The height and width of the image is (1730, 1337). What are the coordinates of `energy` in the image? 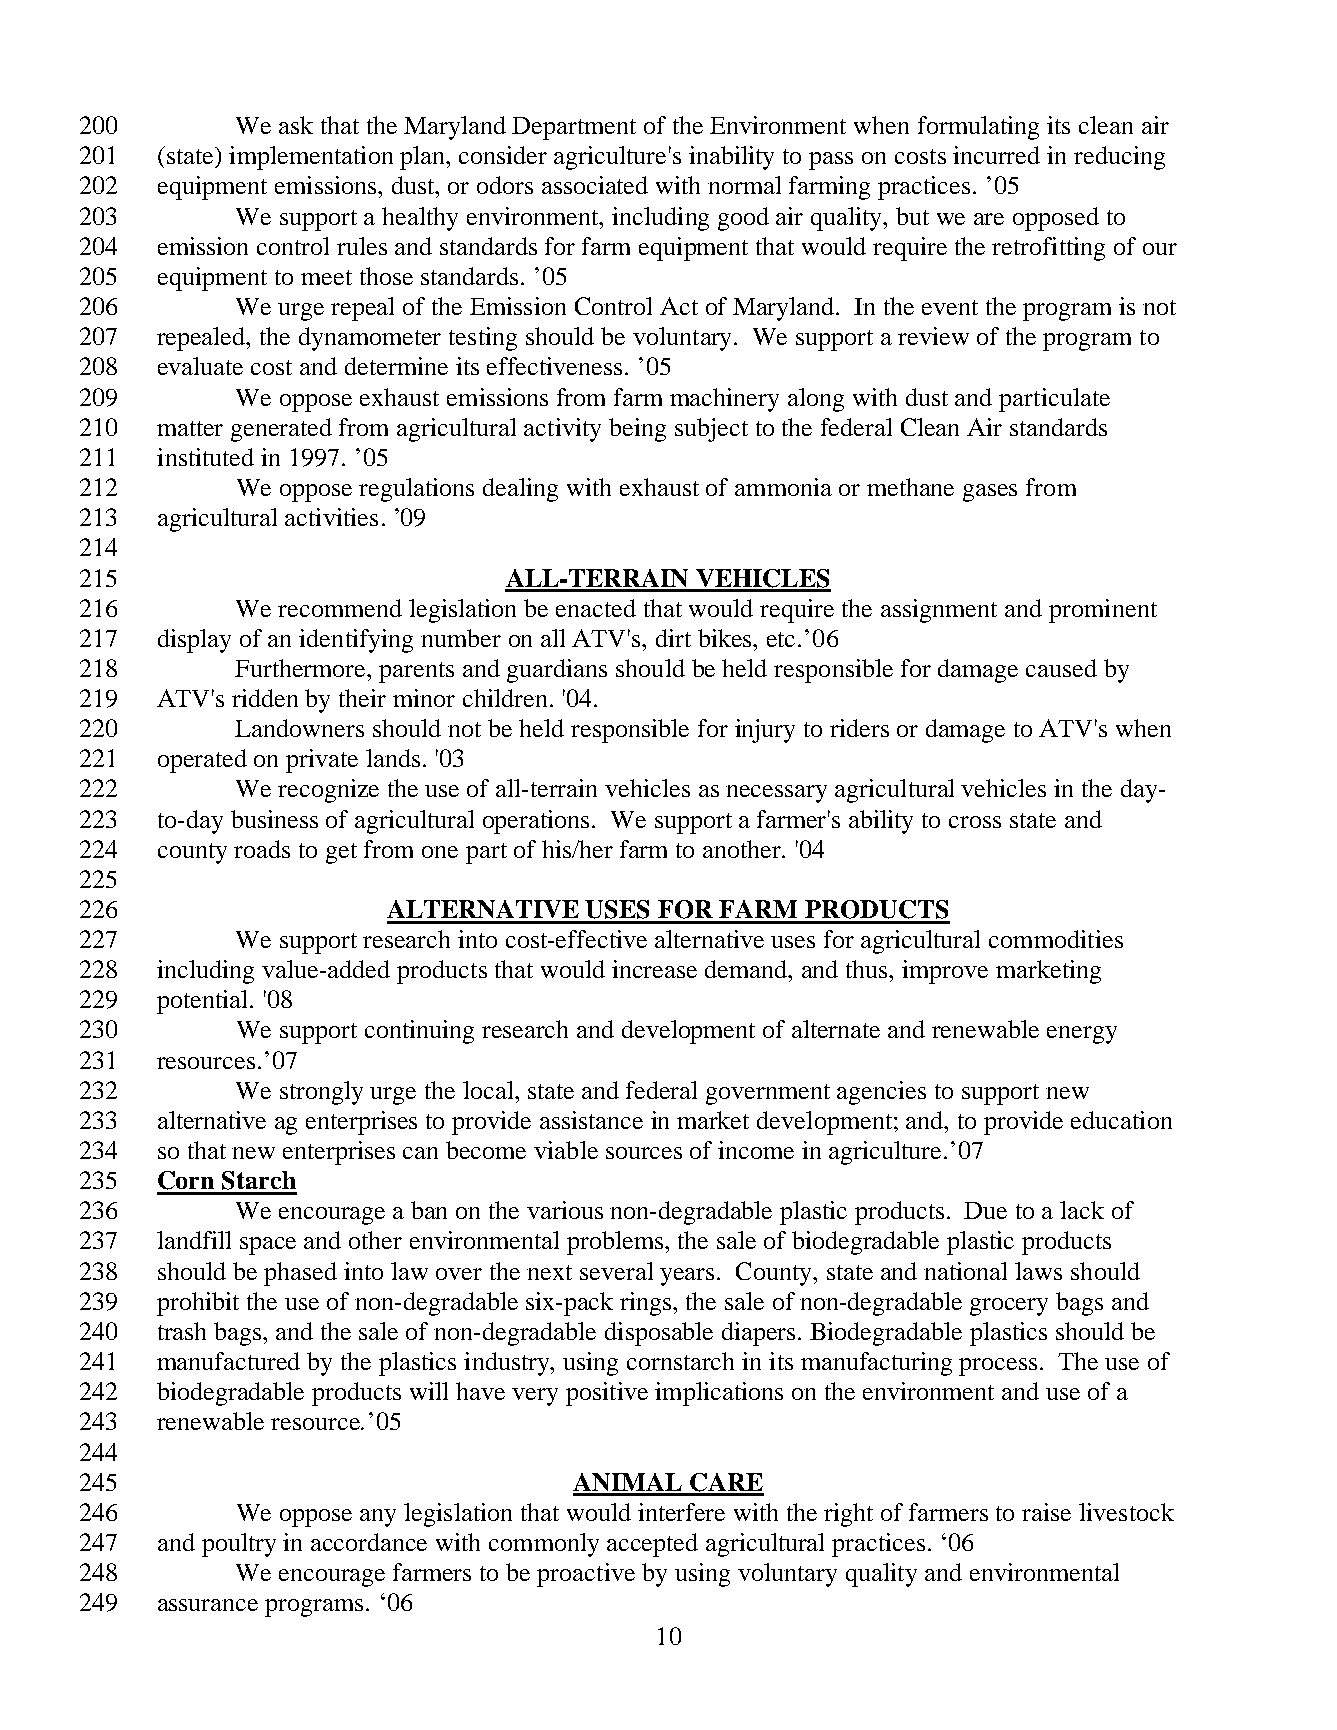 It's located at (1082, 1035).
